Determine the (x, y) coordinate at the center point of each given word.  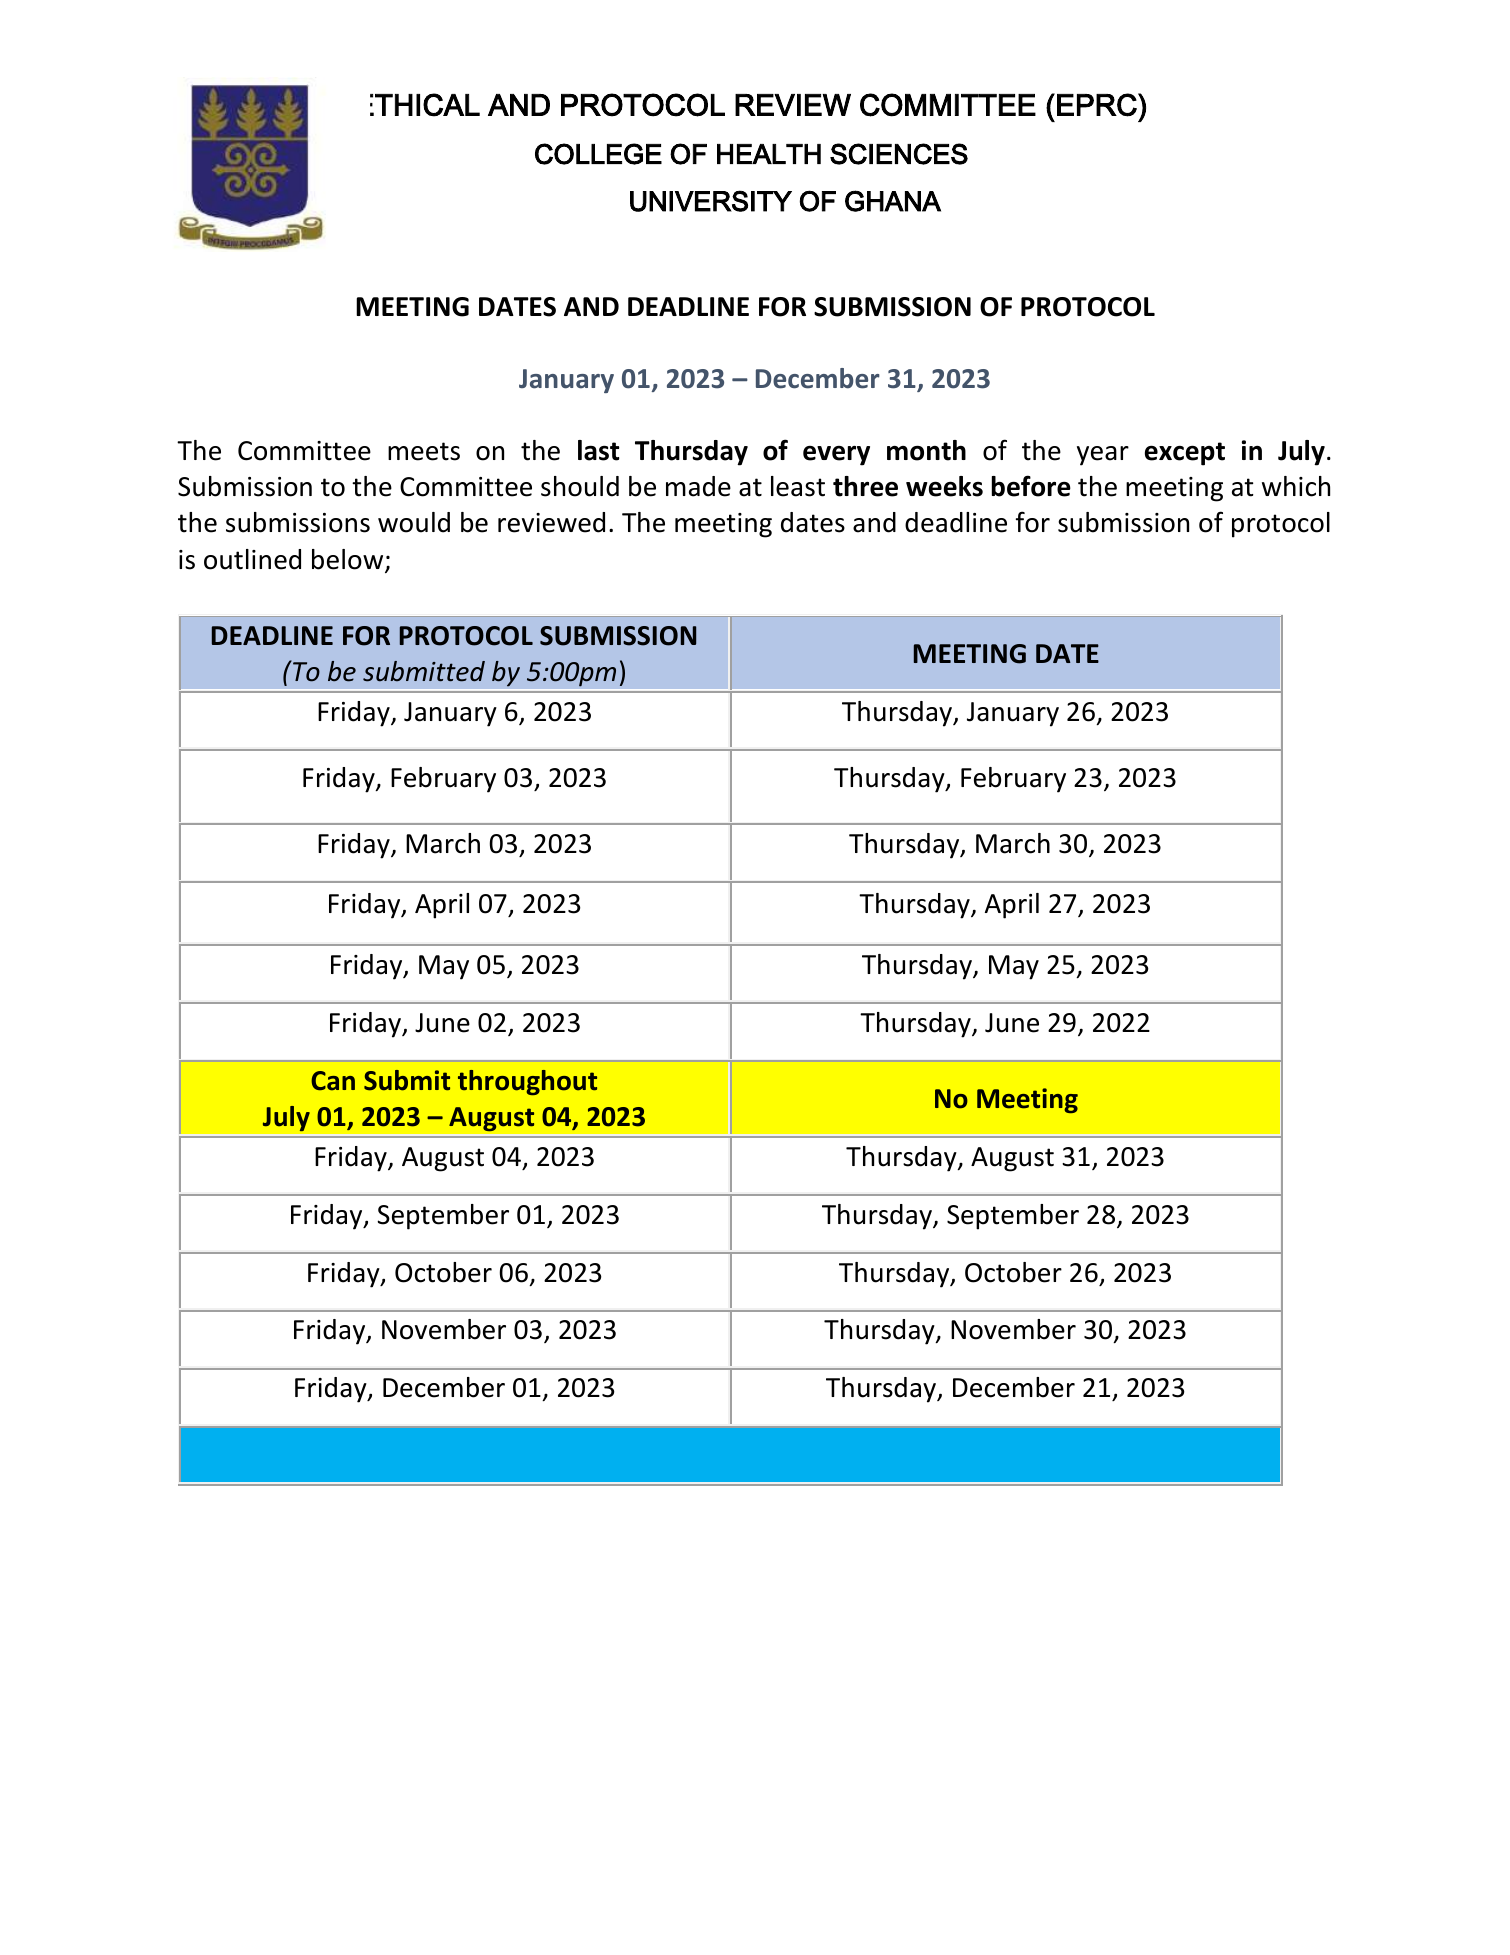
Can (333, 1081)
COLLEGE (598, 154)
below (349, 560)
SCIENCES (899, 154)
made (698, 486)
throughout (527, 1082)
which (1296, 486)
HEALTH (769, 154)
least (798, 486)
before (1031, 486)
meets (424, 451)
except (1185, 454)
